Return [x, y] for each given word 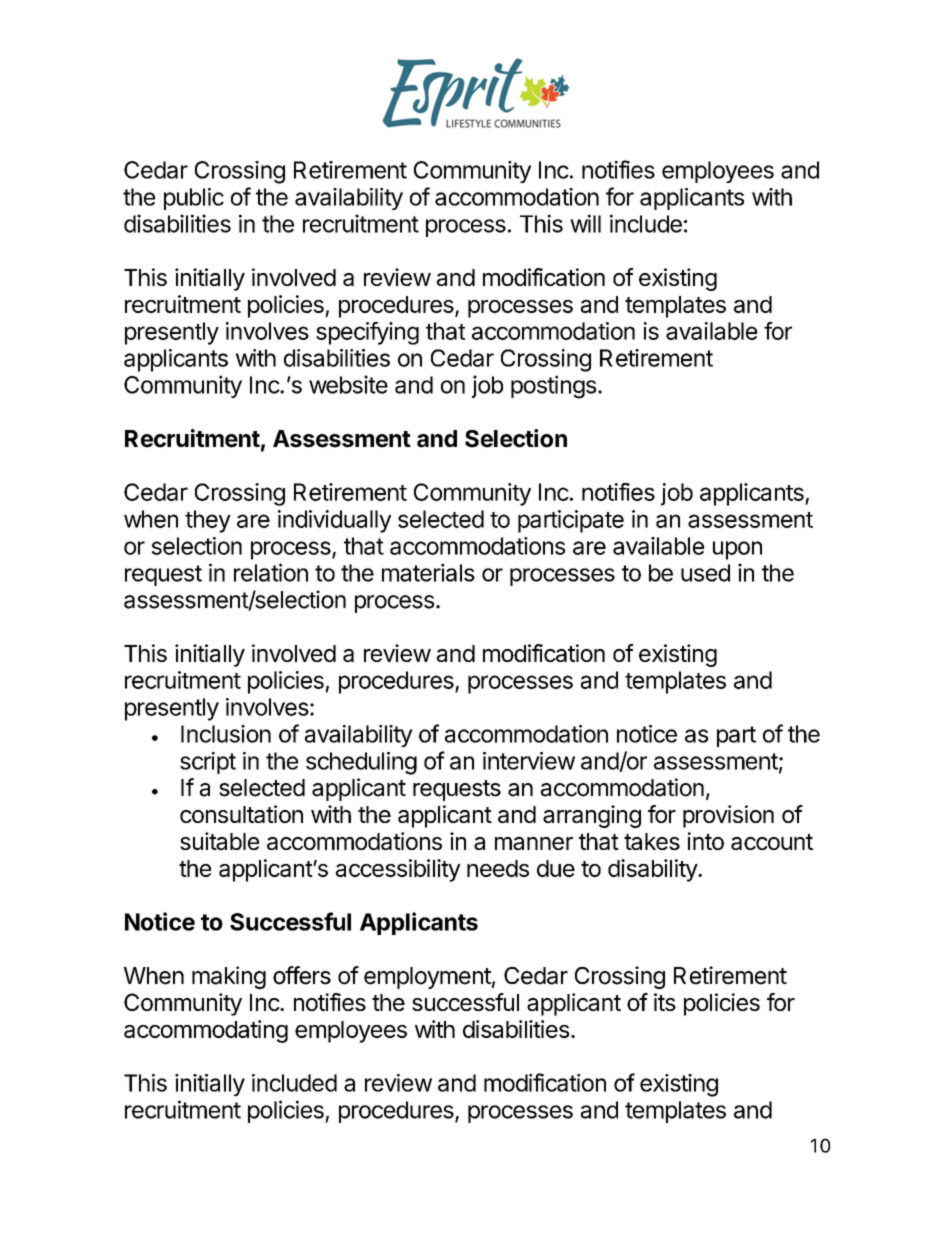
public [194, 199]
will [585, 223]
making [229, 977]
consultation [241, 814]
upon [737, 550]
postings [553, 387]
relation [271, 572]
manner [534, 843]
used [705, 573]
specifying [367, 333]
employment [427, 978]
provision [728, 816]
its [665, 1002]
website [348, 384]
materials [428, 572]
